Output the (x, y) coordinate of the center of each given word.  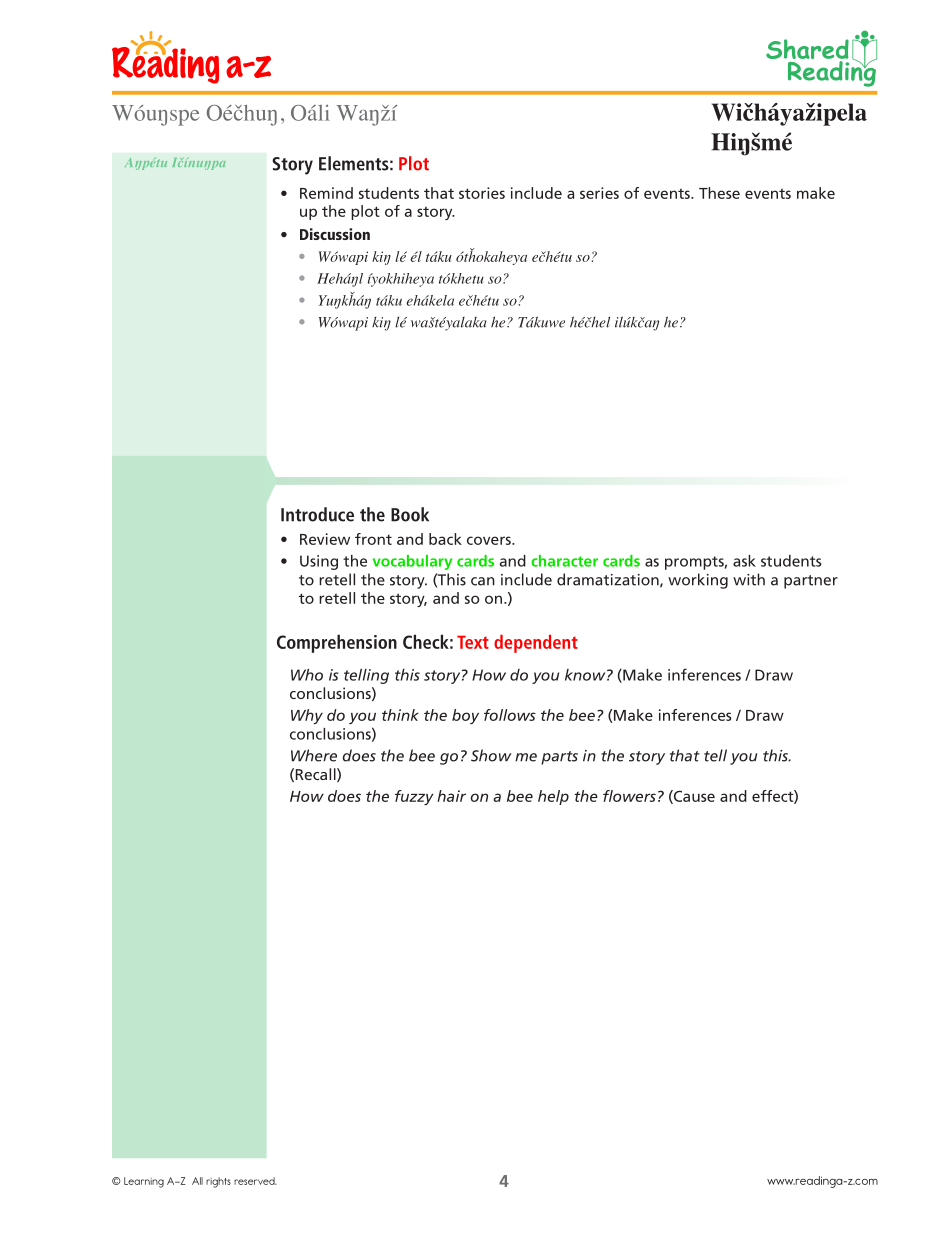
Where (314, 755)
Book (410, 514)
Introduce (317, 514)
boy (465, 716)
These (719, 193)
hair (451, 796)
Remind (326, 193)
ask (744, 561)
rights (218, 1182)
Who (307, 675)
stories (482, 193)
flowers (629, 796)
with (749, 579)
